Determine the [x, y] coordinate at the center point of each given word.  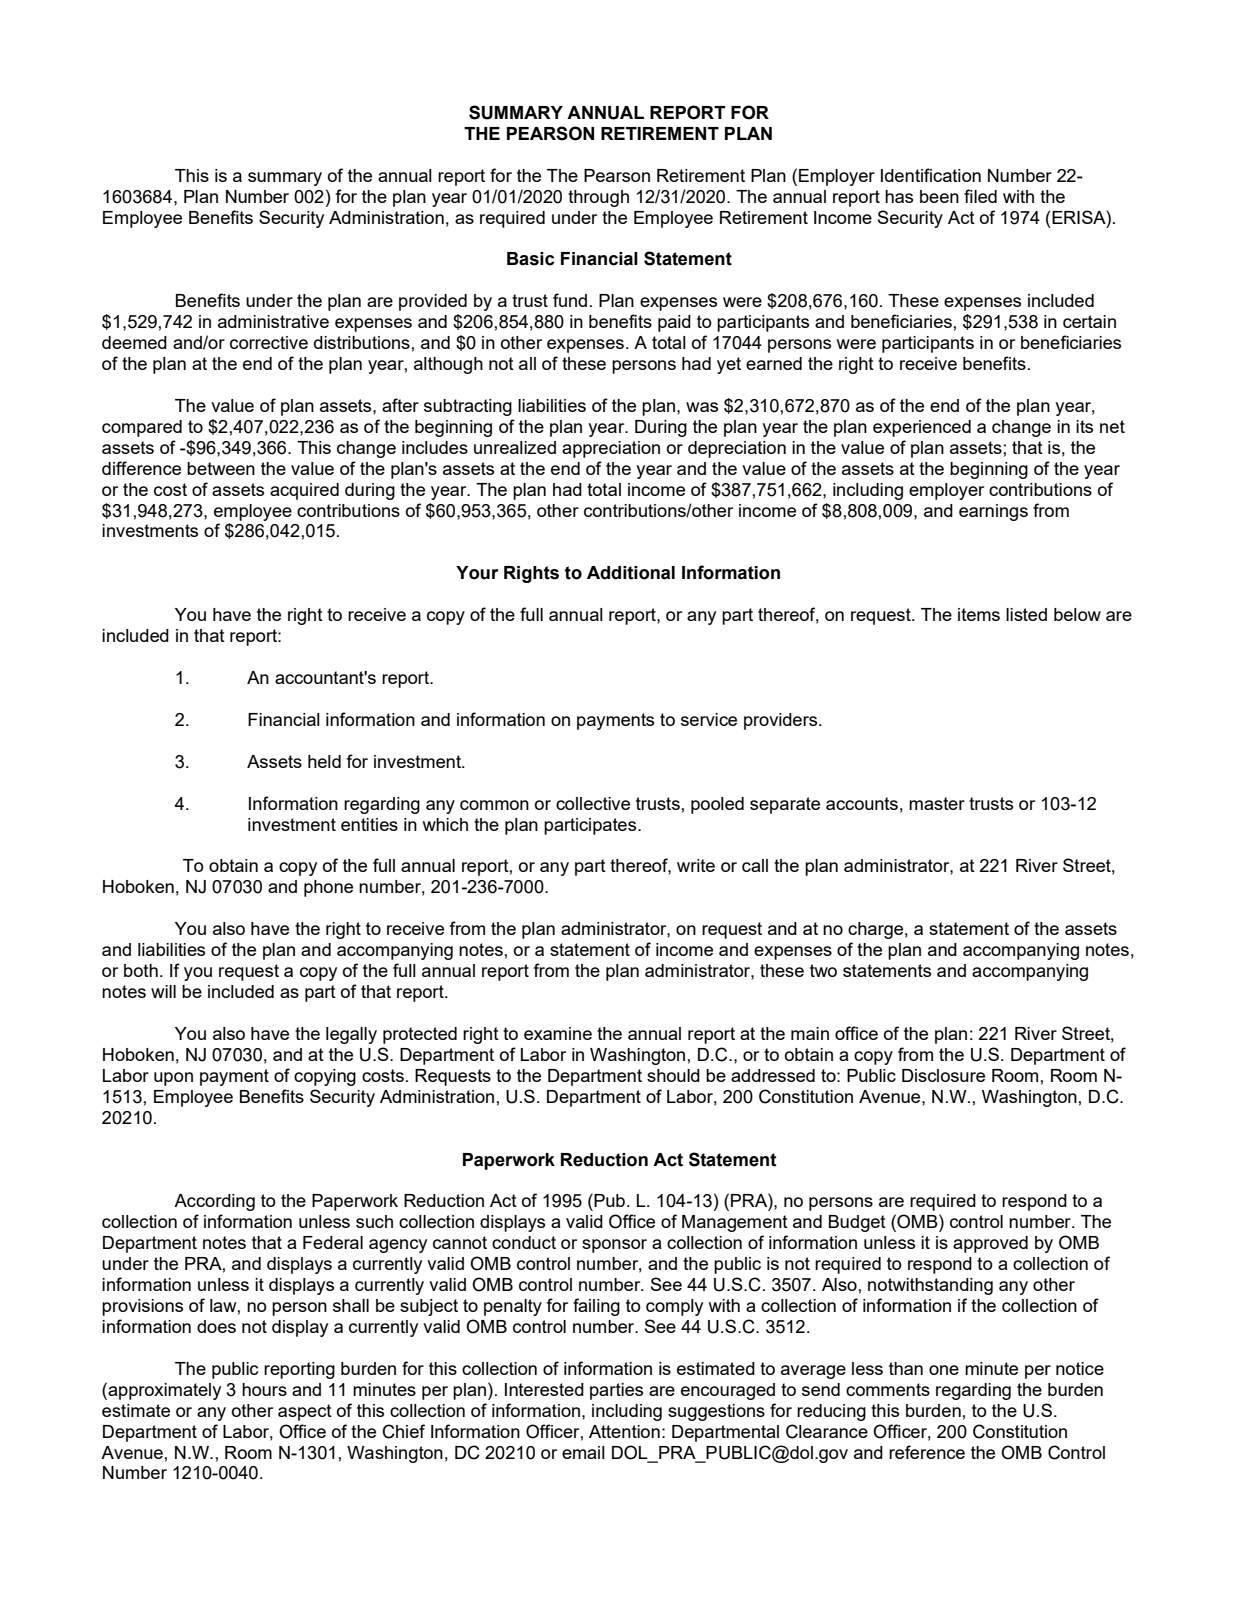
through [598, 198]
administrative [273, 321]
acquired [304, 491]
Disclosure [943, 1075]
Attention [624, 1431]
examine [558, 1033]
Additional [631, 573]
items [979, 614]
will [163, 991]
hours [264, 1389]
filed [980, 196]
